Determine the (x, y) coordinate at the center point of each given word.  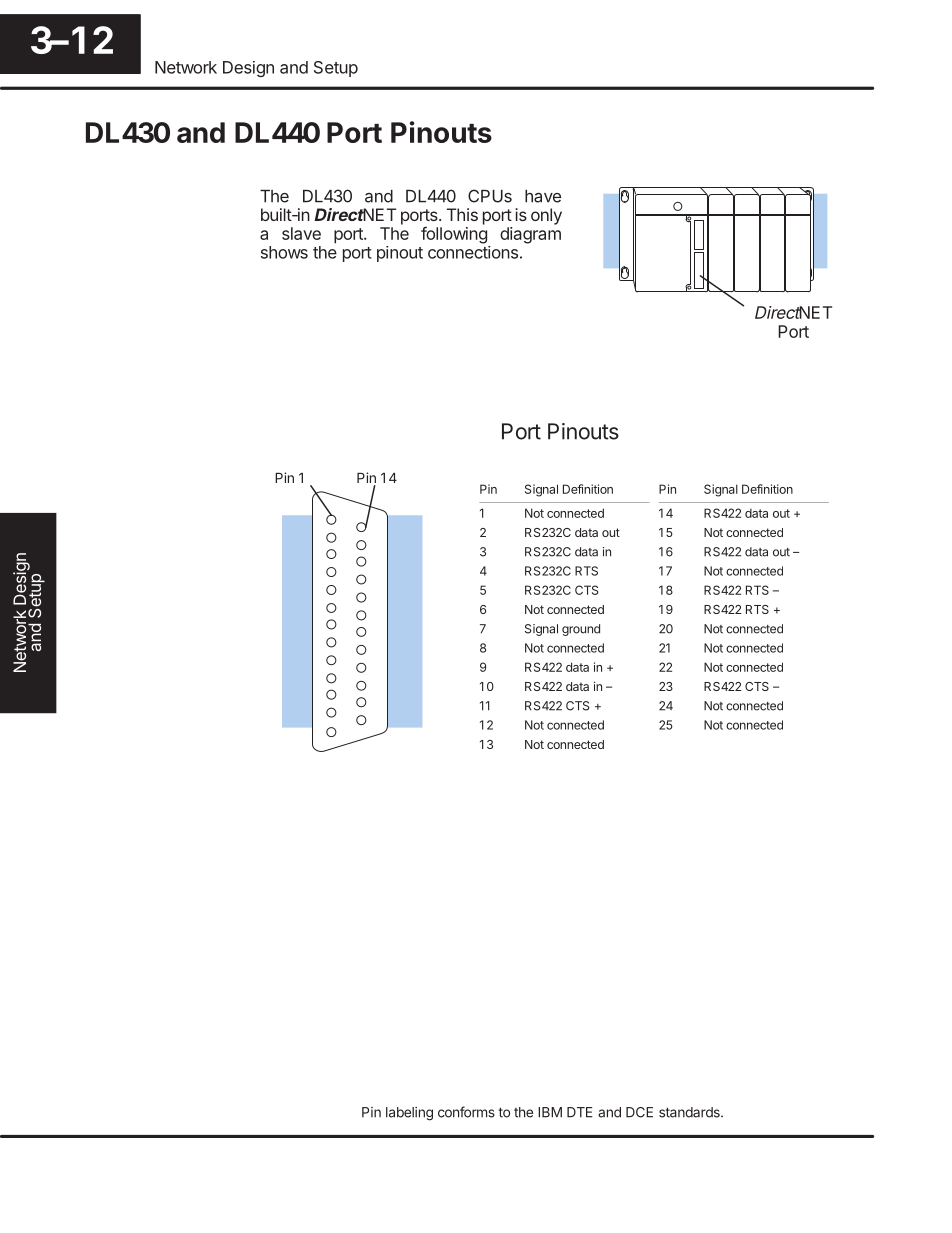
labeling (409, 1114)
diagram (530, 235)
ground (581, 630)
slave (301, 233)
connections (473, 252)
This (462, 214)
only (546, 216)
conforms (466, 1112)
